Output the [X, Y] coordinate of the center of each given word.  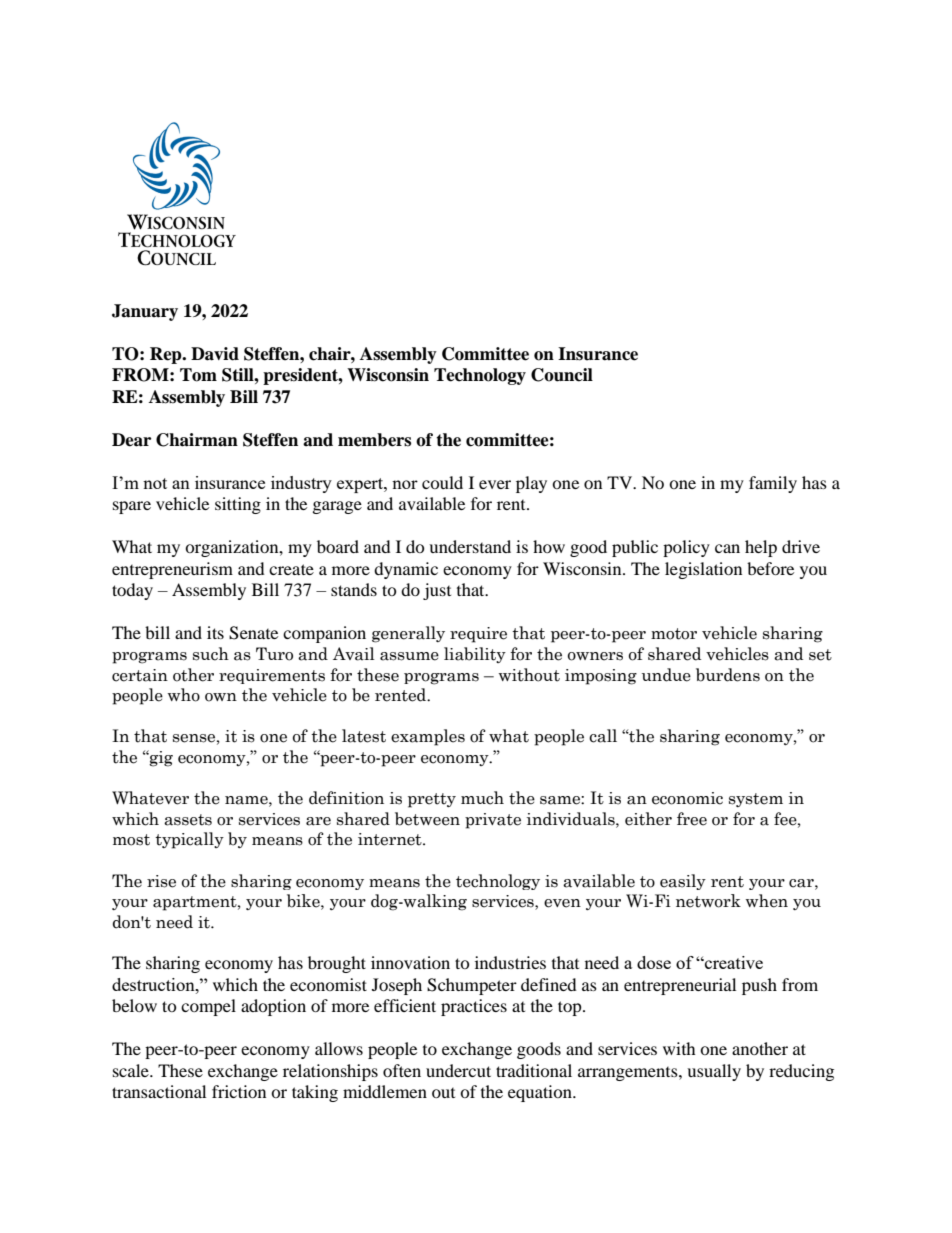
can [727, 548]
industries [510, 962]
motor [674, 634]
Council [562, 375]
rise [161, 881]
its [215, 632]
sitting [238, 505]
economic [687, 798]
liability [475, 655]
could [442, 482]
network [708, 901]
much [482, 798]
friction [239, 1091]
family [773, 484]
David [215, 354]
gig [160, 758]
